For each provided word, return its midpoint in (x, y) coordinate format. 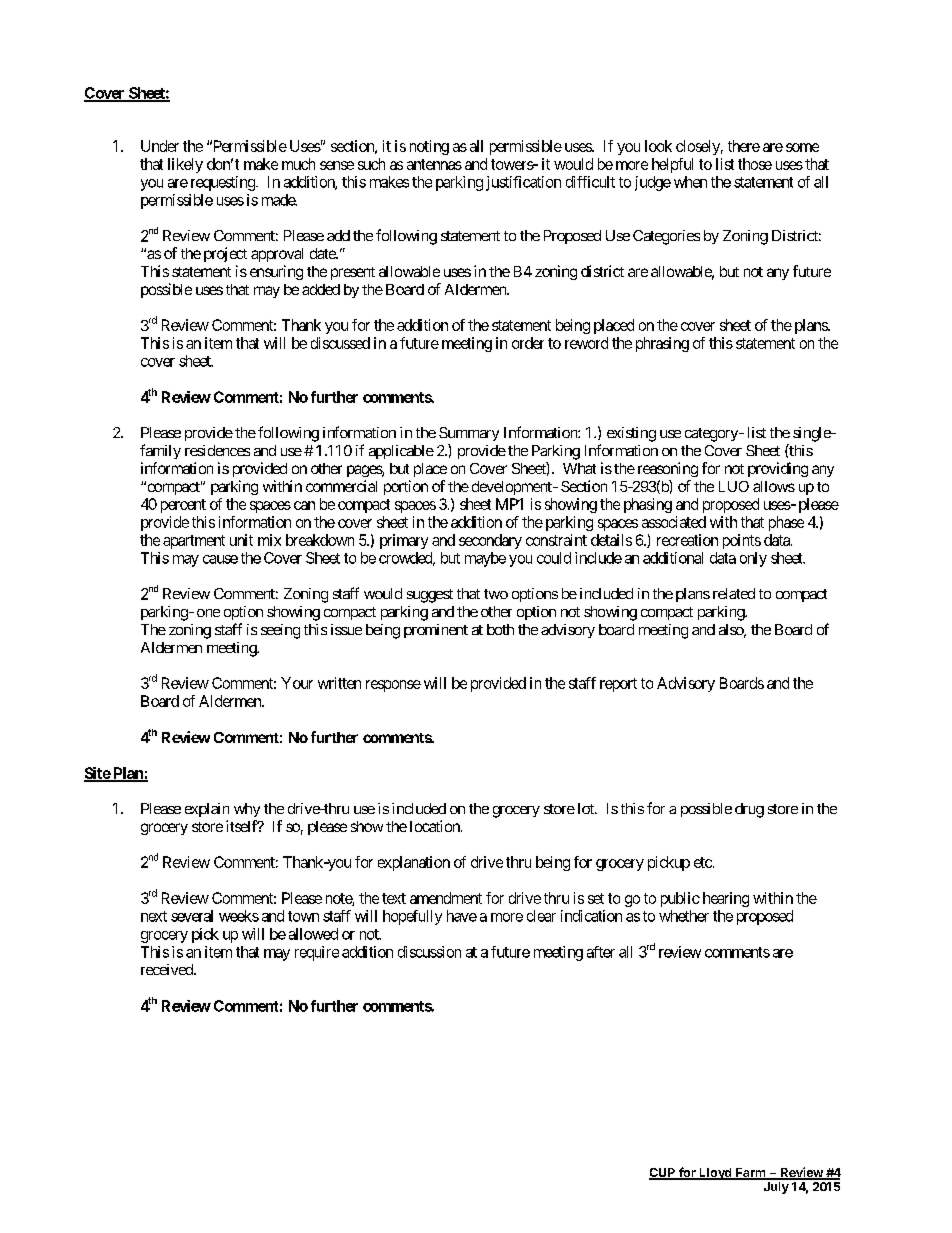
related (734, 593)
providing (778, 469)
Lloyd (715, 1174)
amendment (446, 898)
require (317, 953)
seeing (280, 631)
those (755, 164)
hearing (726, 899)
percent (183, 506)
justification (523, 183)
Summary (469, 434)
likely (185, 165)
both (500, 629)
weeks (239, 916)
